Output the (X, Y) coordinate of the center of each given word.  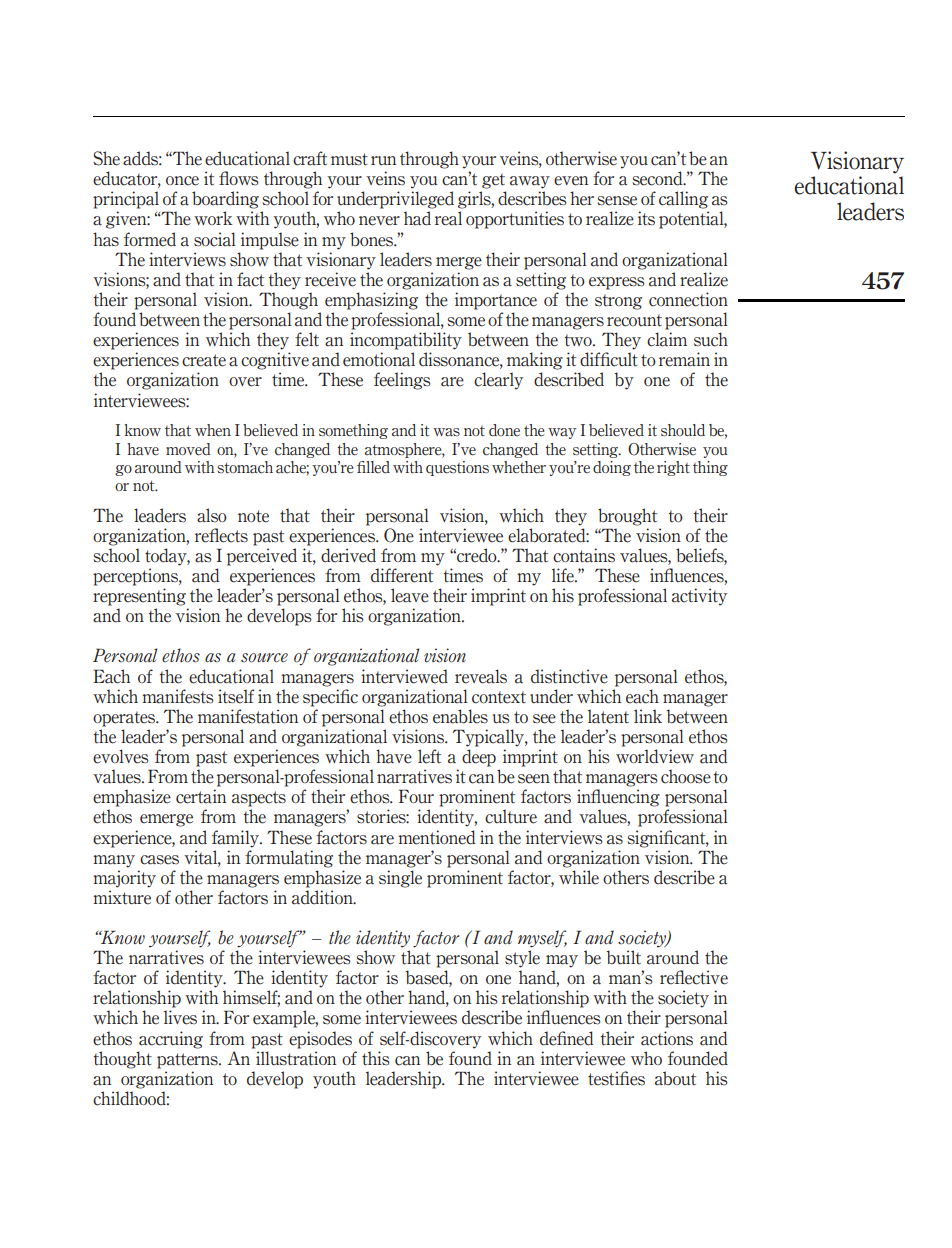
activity (699, 597)
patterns (188, 1061)
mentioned (436, 837)
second (658, 178)
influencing (618, 798)
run (383, 161)
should (683, 430)
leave (410, 595)
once (182, 181)
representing (139, 597)
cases (159, 860)
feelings (402, 381)
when (213, 430)
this (376, 1058)
